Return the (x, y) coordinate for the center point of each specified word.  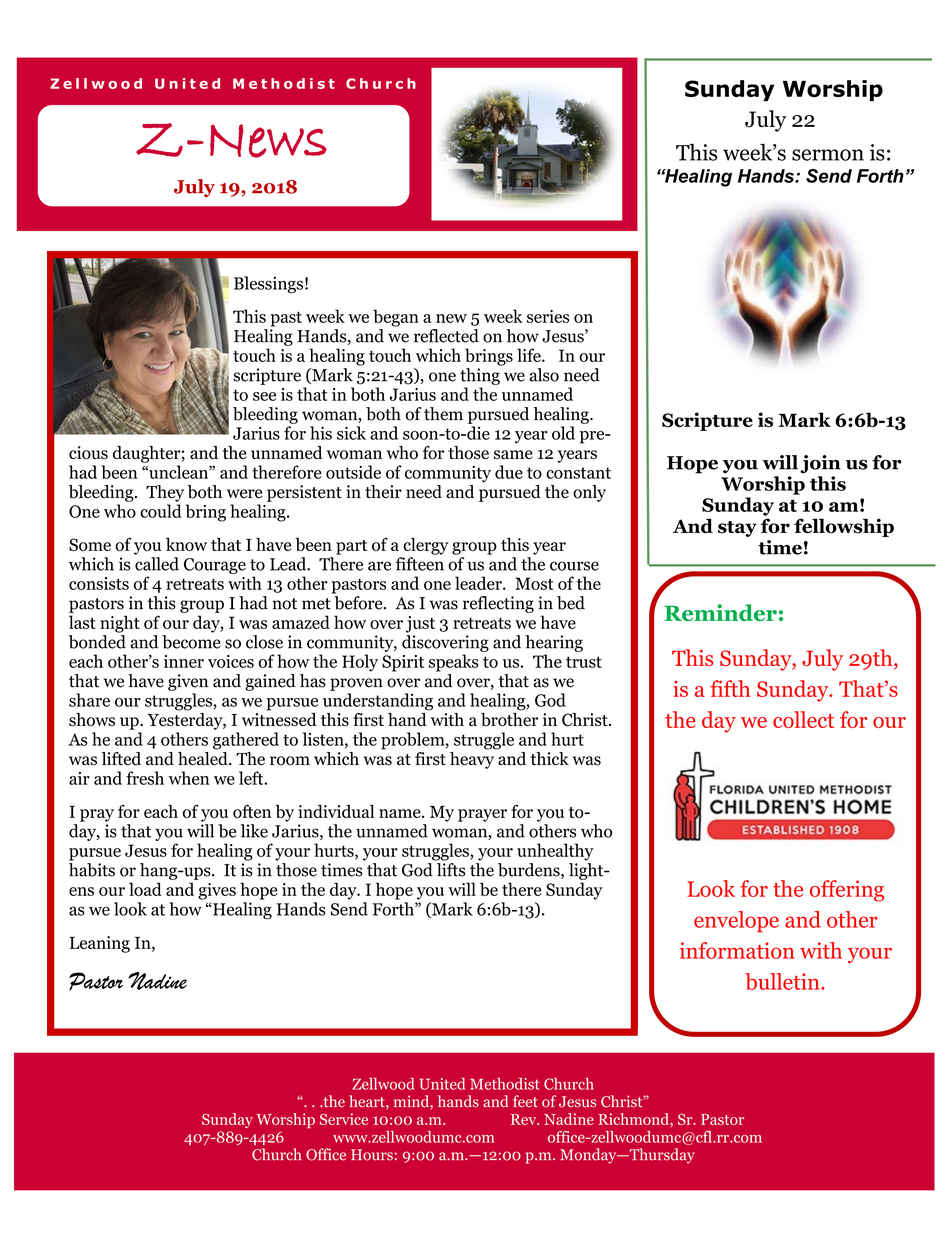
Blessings (268, 285)
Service (344, 1119)
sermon (828, 155)
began (396, 318)
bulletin (783, 981)
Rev (525, 1119)
